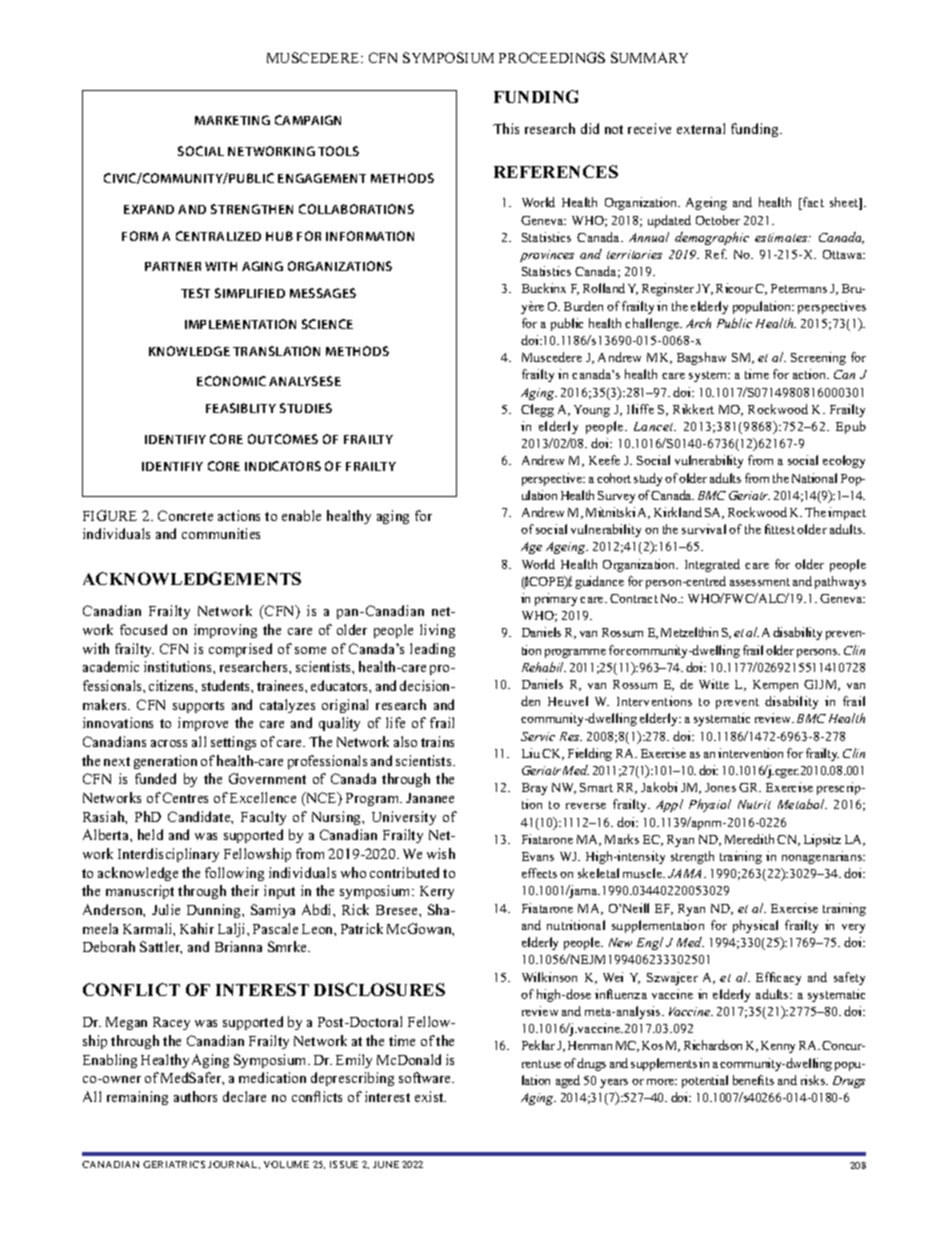 This page has width=952, height=1233. Describe the element at coordinates (232, 120) in the page. I see `MARKETING` at that location.
